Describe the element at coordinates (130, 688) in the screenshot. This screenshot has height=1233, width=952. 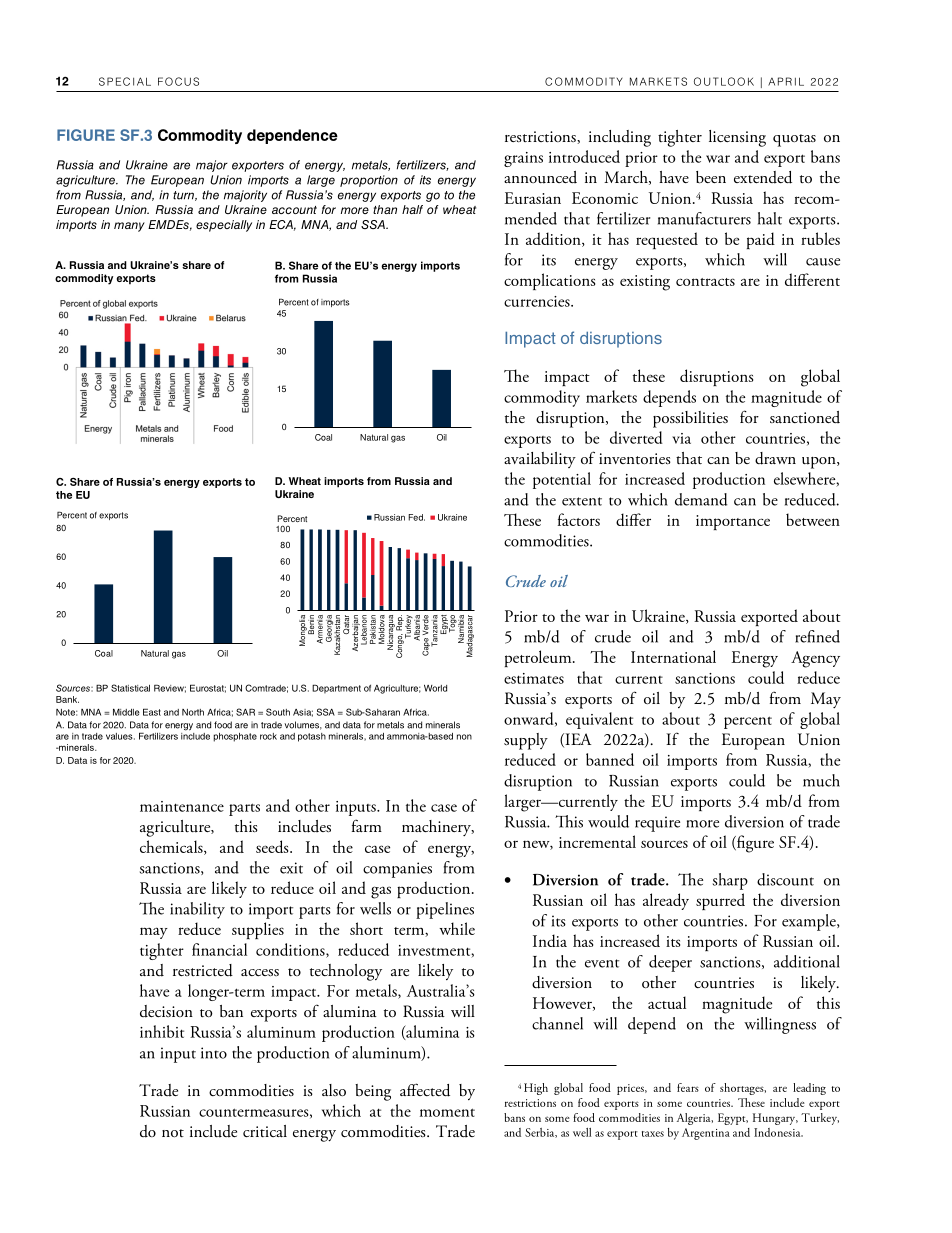
I see `Statistical` at that location.
